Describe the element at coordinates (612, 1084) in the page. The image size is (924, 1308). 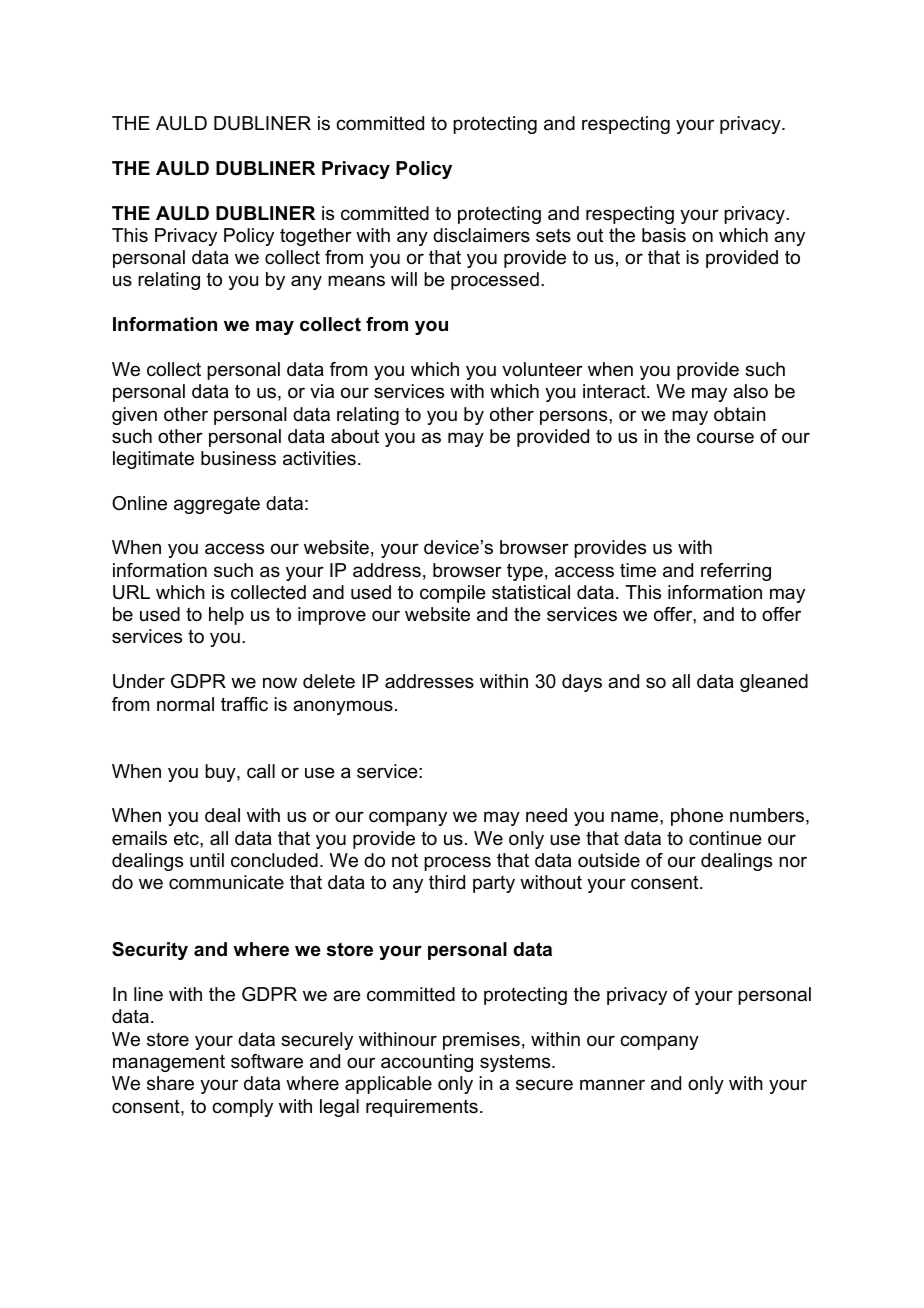
I see `manner` at that location.
